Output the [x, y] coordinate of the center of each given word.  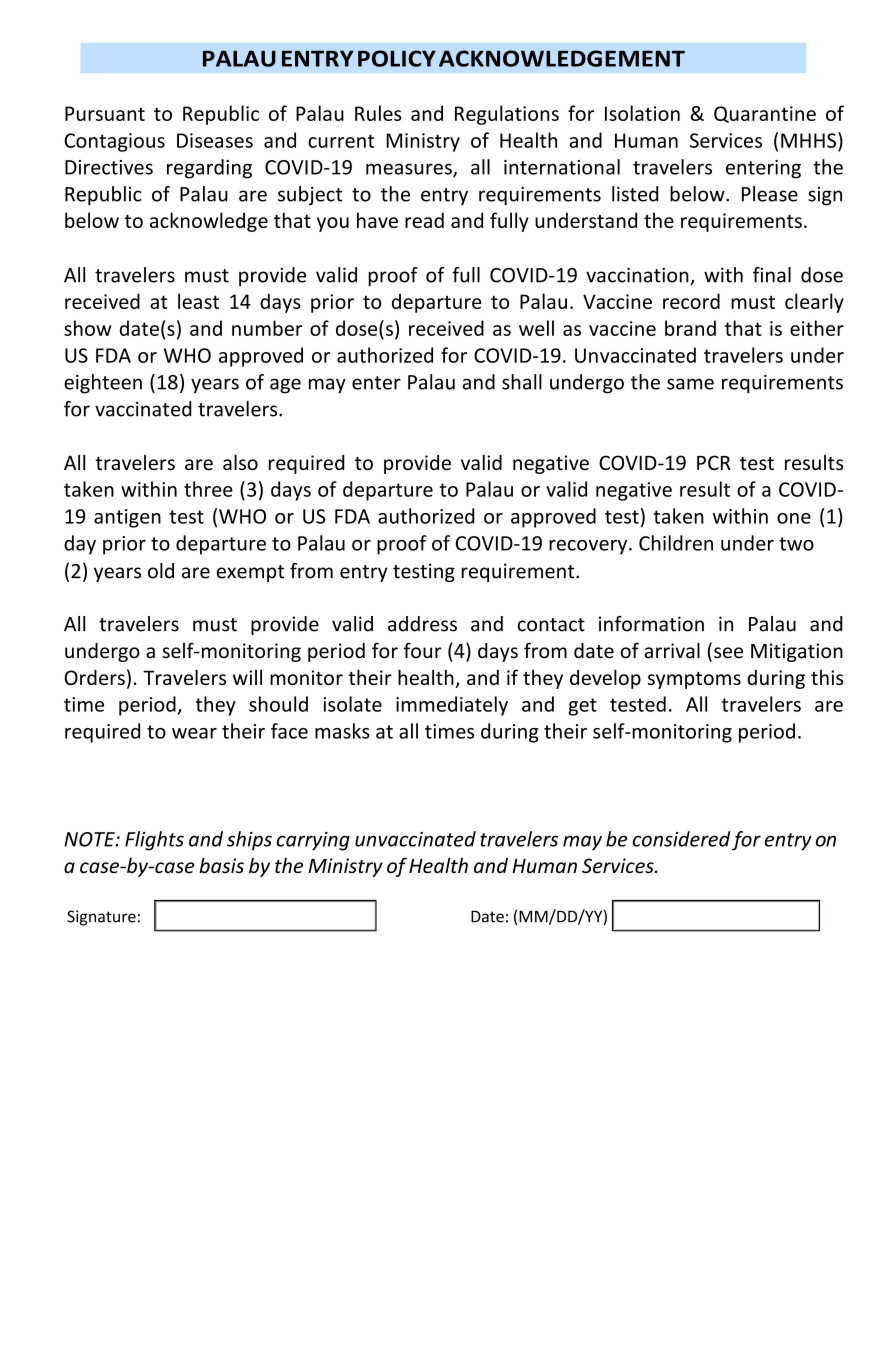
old [161, 571]
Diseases [215, 140]
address [422, 624]
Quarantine [765, 114]
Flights [154, 841]
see [728, 653]
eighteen [103, 384]
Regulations [507, 115]
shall [522, 382]
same [690, 384]
